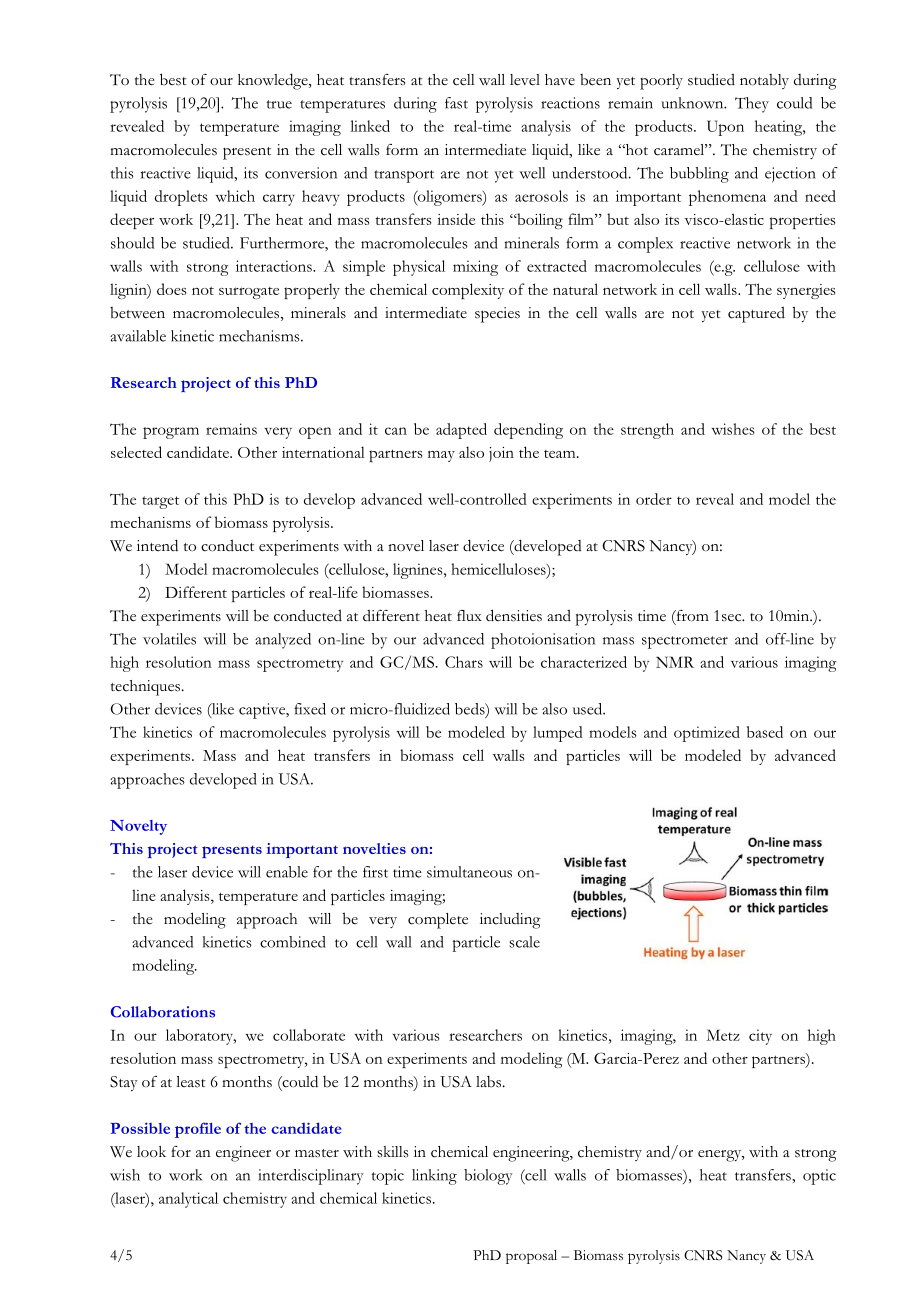 The height and width of the image is (1308, 924). What do you see at coordinates (160, 502) in the image?
I see `target` at bounding box center [160, 502].
